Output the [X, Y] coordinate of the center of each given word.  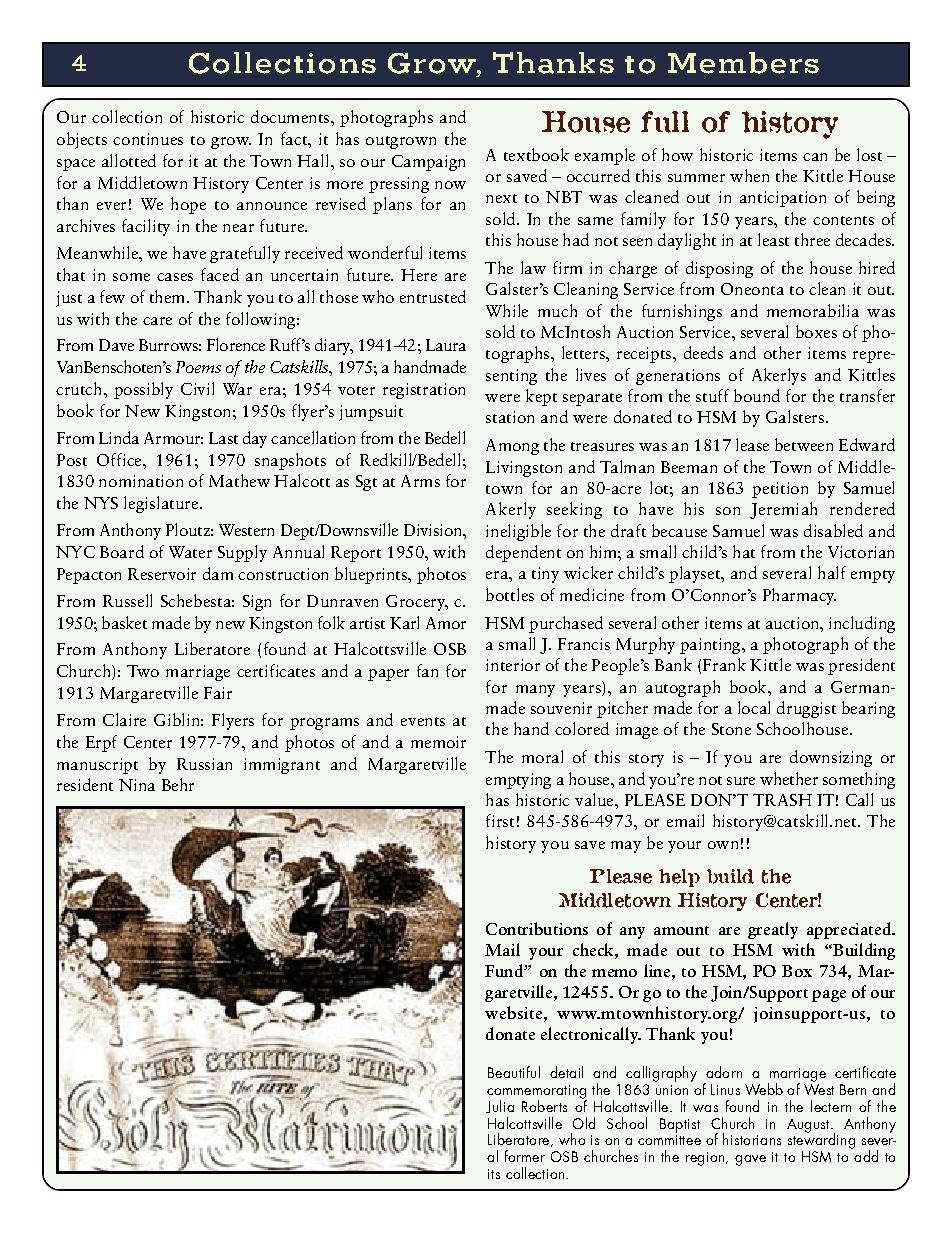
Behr [178, 784]
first [500, 820]
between [804, 444]
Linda [119, 437]
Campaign [428, 163]
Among [512, 447]
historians [752, 1139]
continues [148, 139]
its [494, 1174]
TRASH [782, 800]
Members [743, 63]
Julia [500, 1106]
